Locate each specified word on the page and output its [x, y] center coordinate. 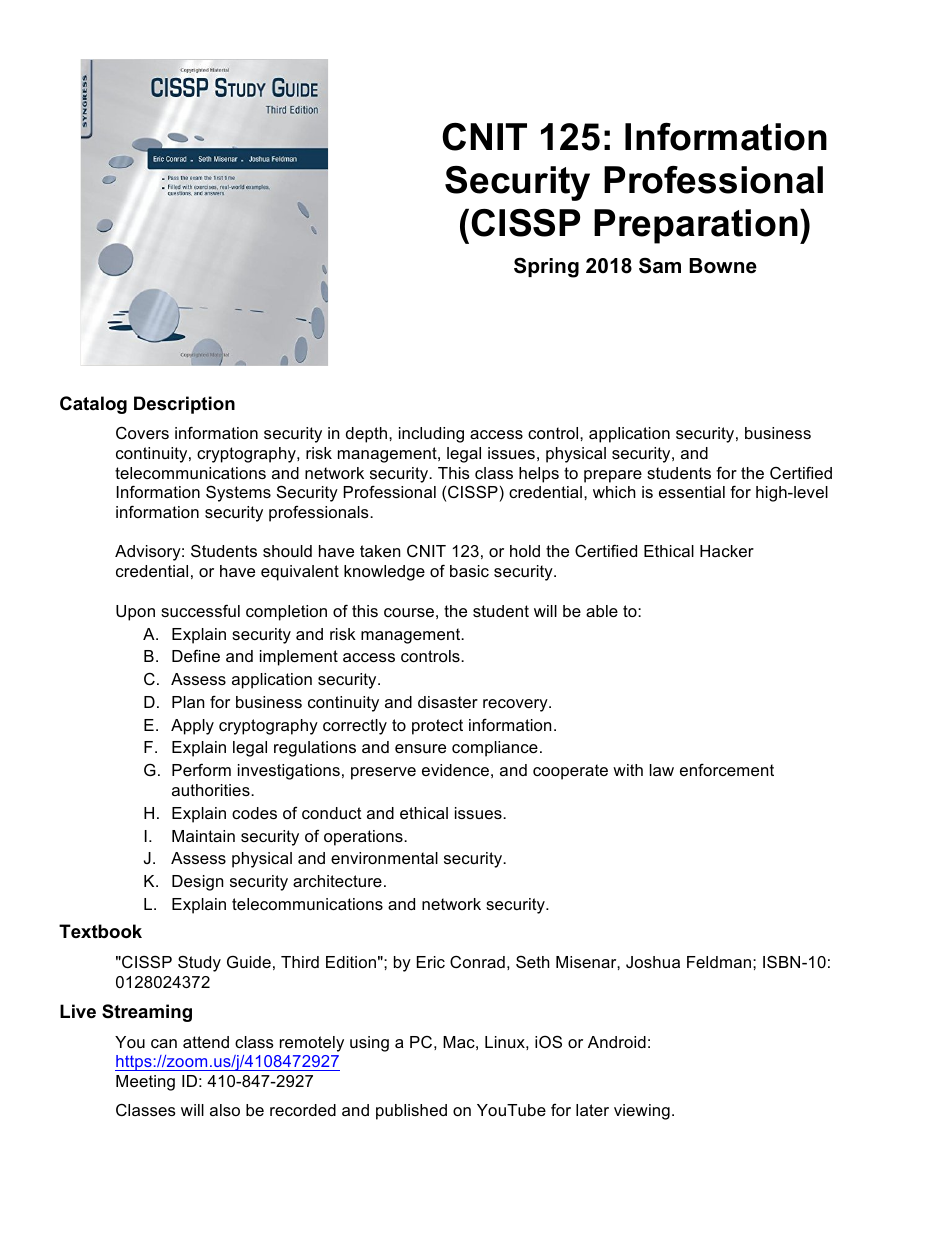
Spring [546, 268]
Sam [660, 266]
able [602, 611]
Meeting [145, 1083]
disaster [448, 702]
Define [196, 655]
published [411, 1112]
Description [184, 405]
